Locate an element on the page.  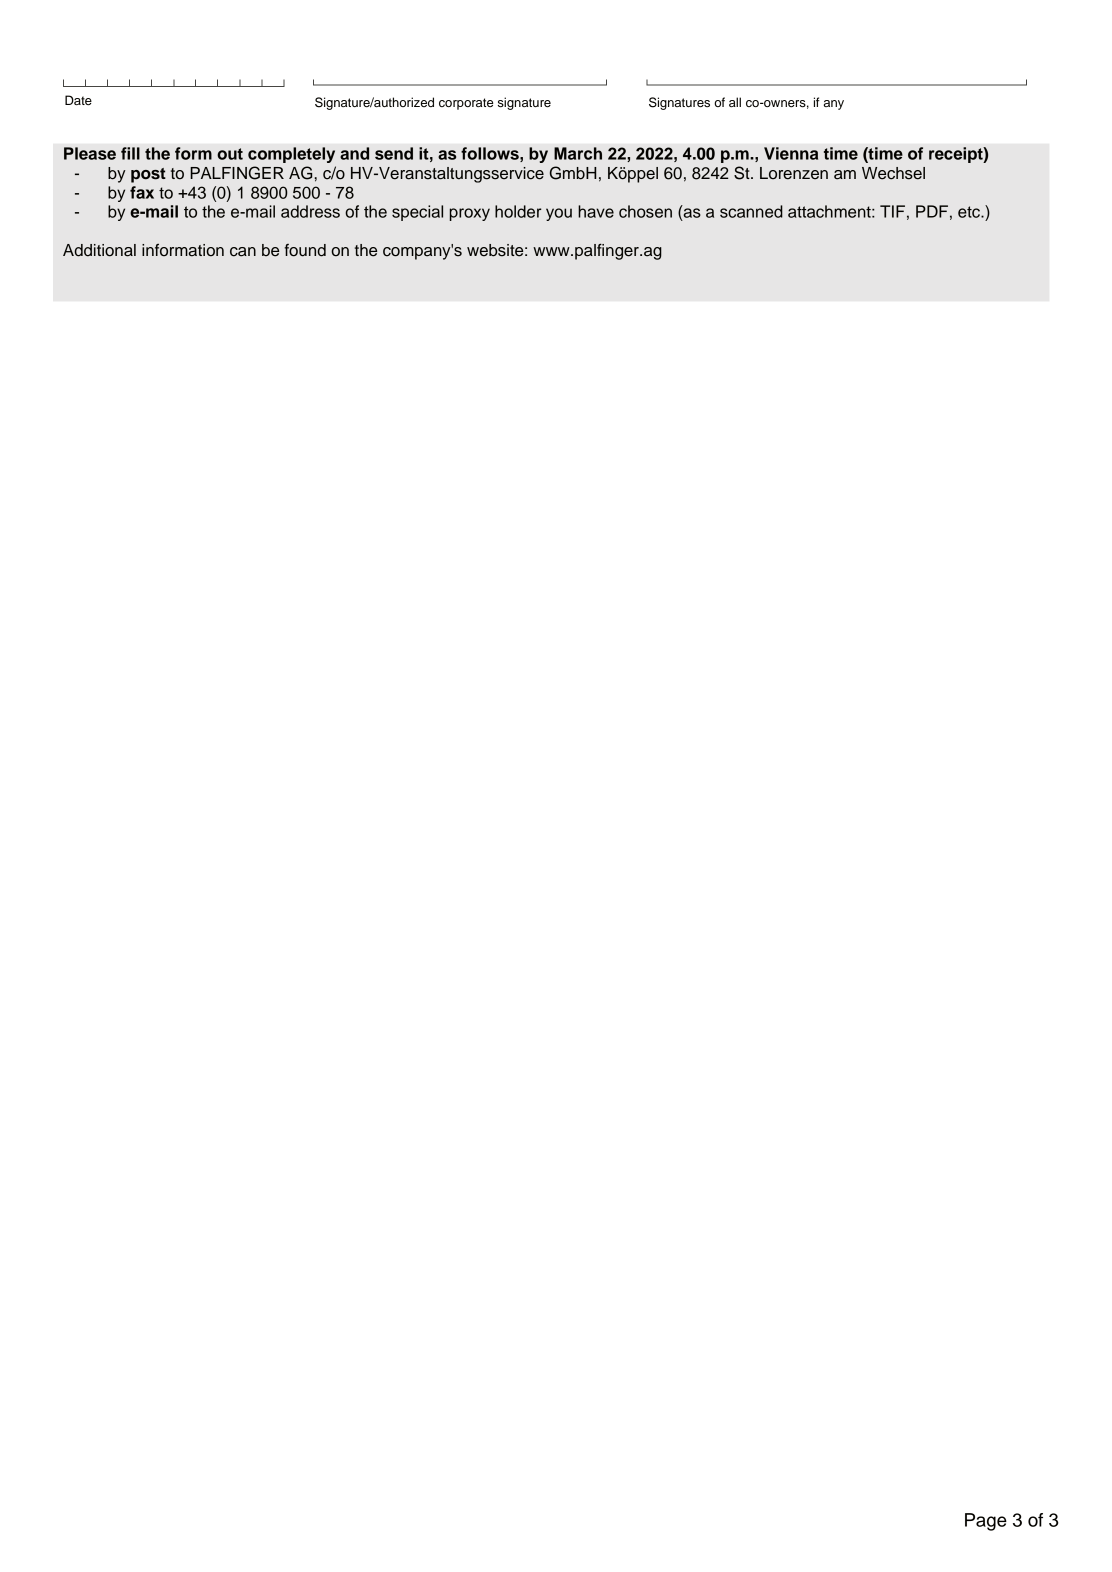
you is located at coordinates (559, 214).
